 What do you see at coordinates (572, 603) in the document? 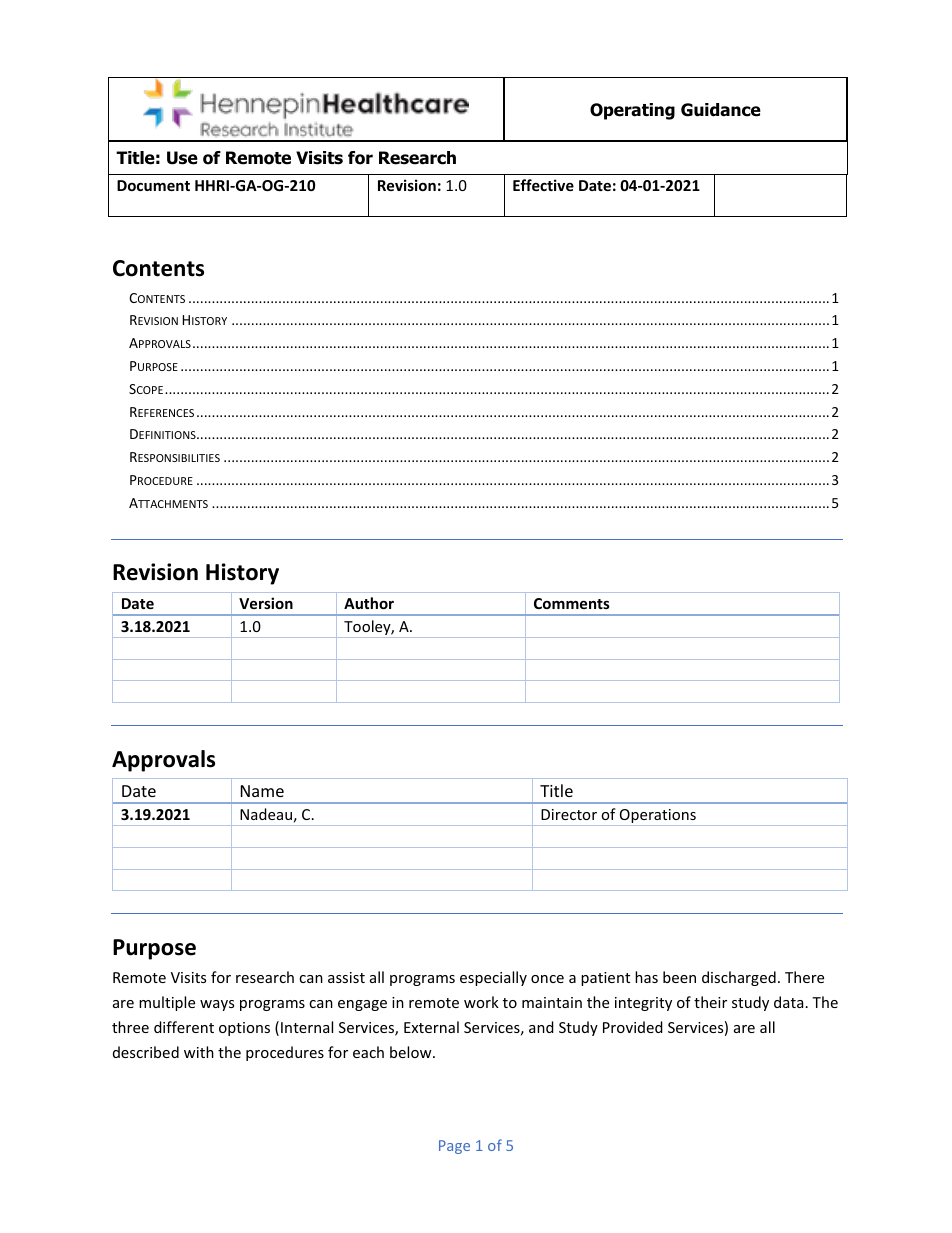
I see `Comments` at bounding box center [572, 603].
